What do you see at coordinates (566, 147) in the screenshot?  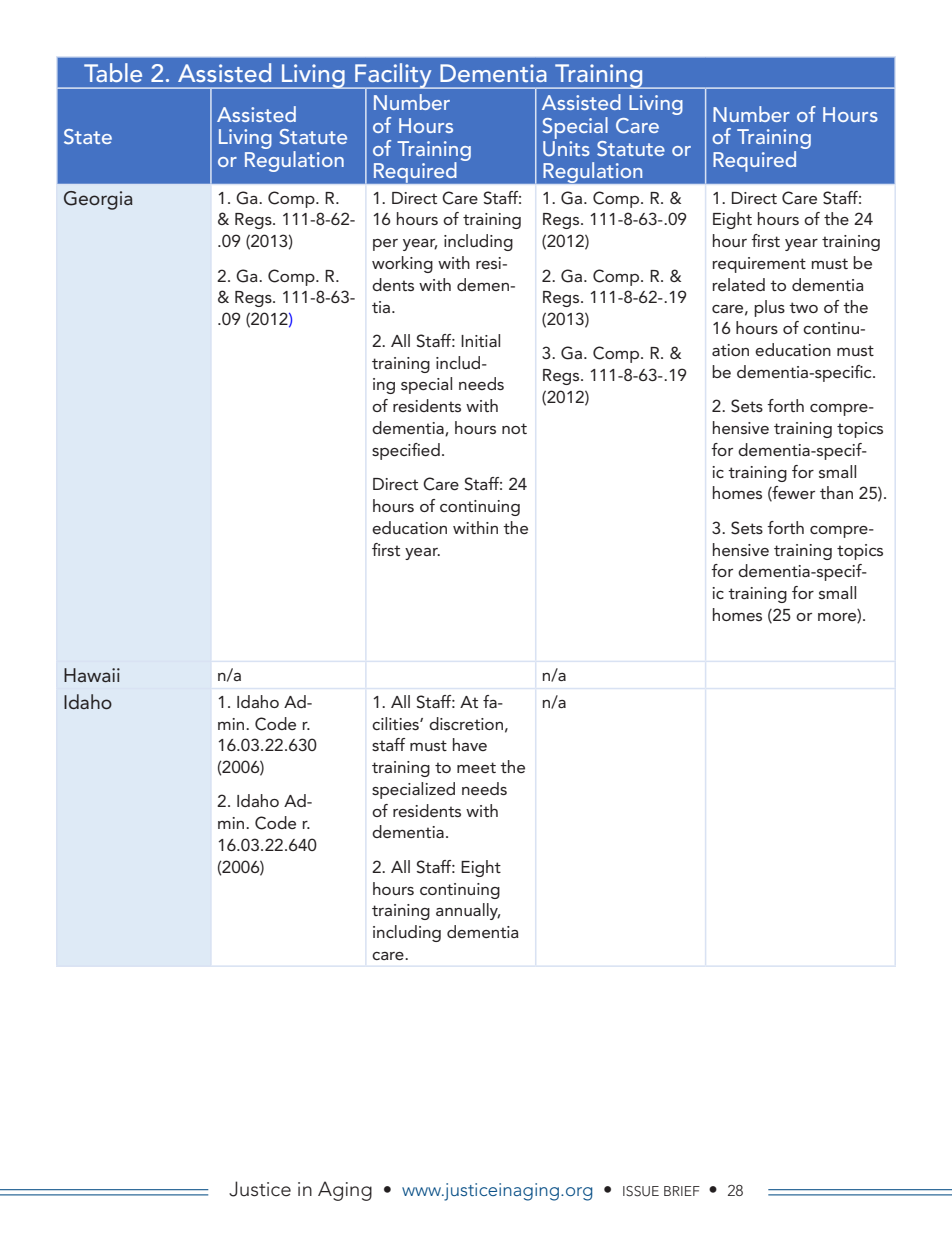 I see `Units` at bounding box center [566, 147].
